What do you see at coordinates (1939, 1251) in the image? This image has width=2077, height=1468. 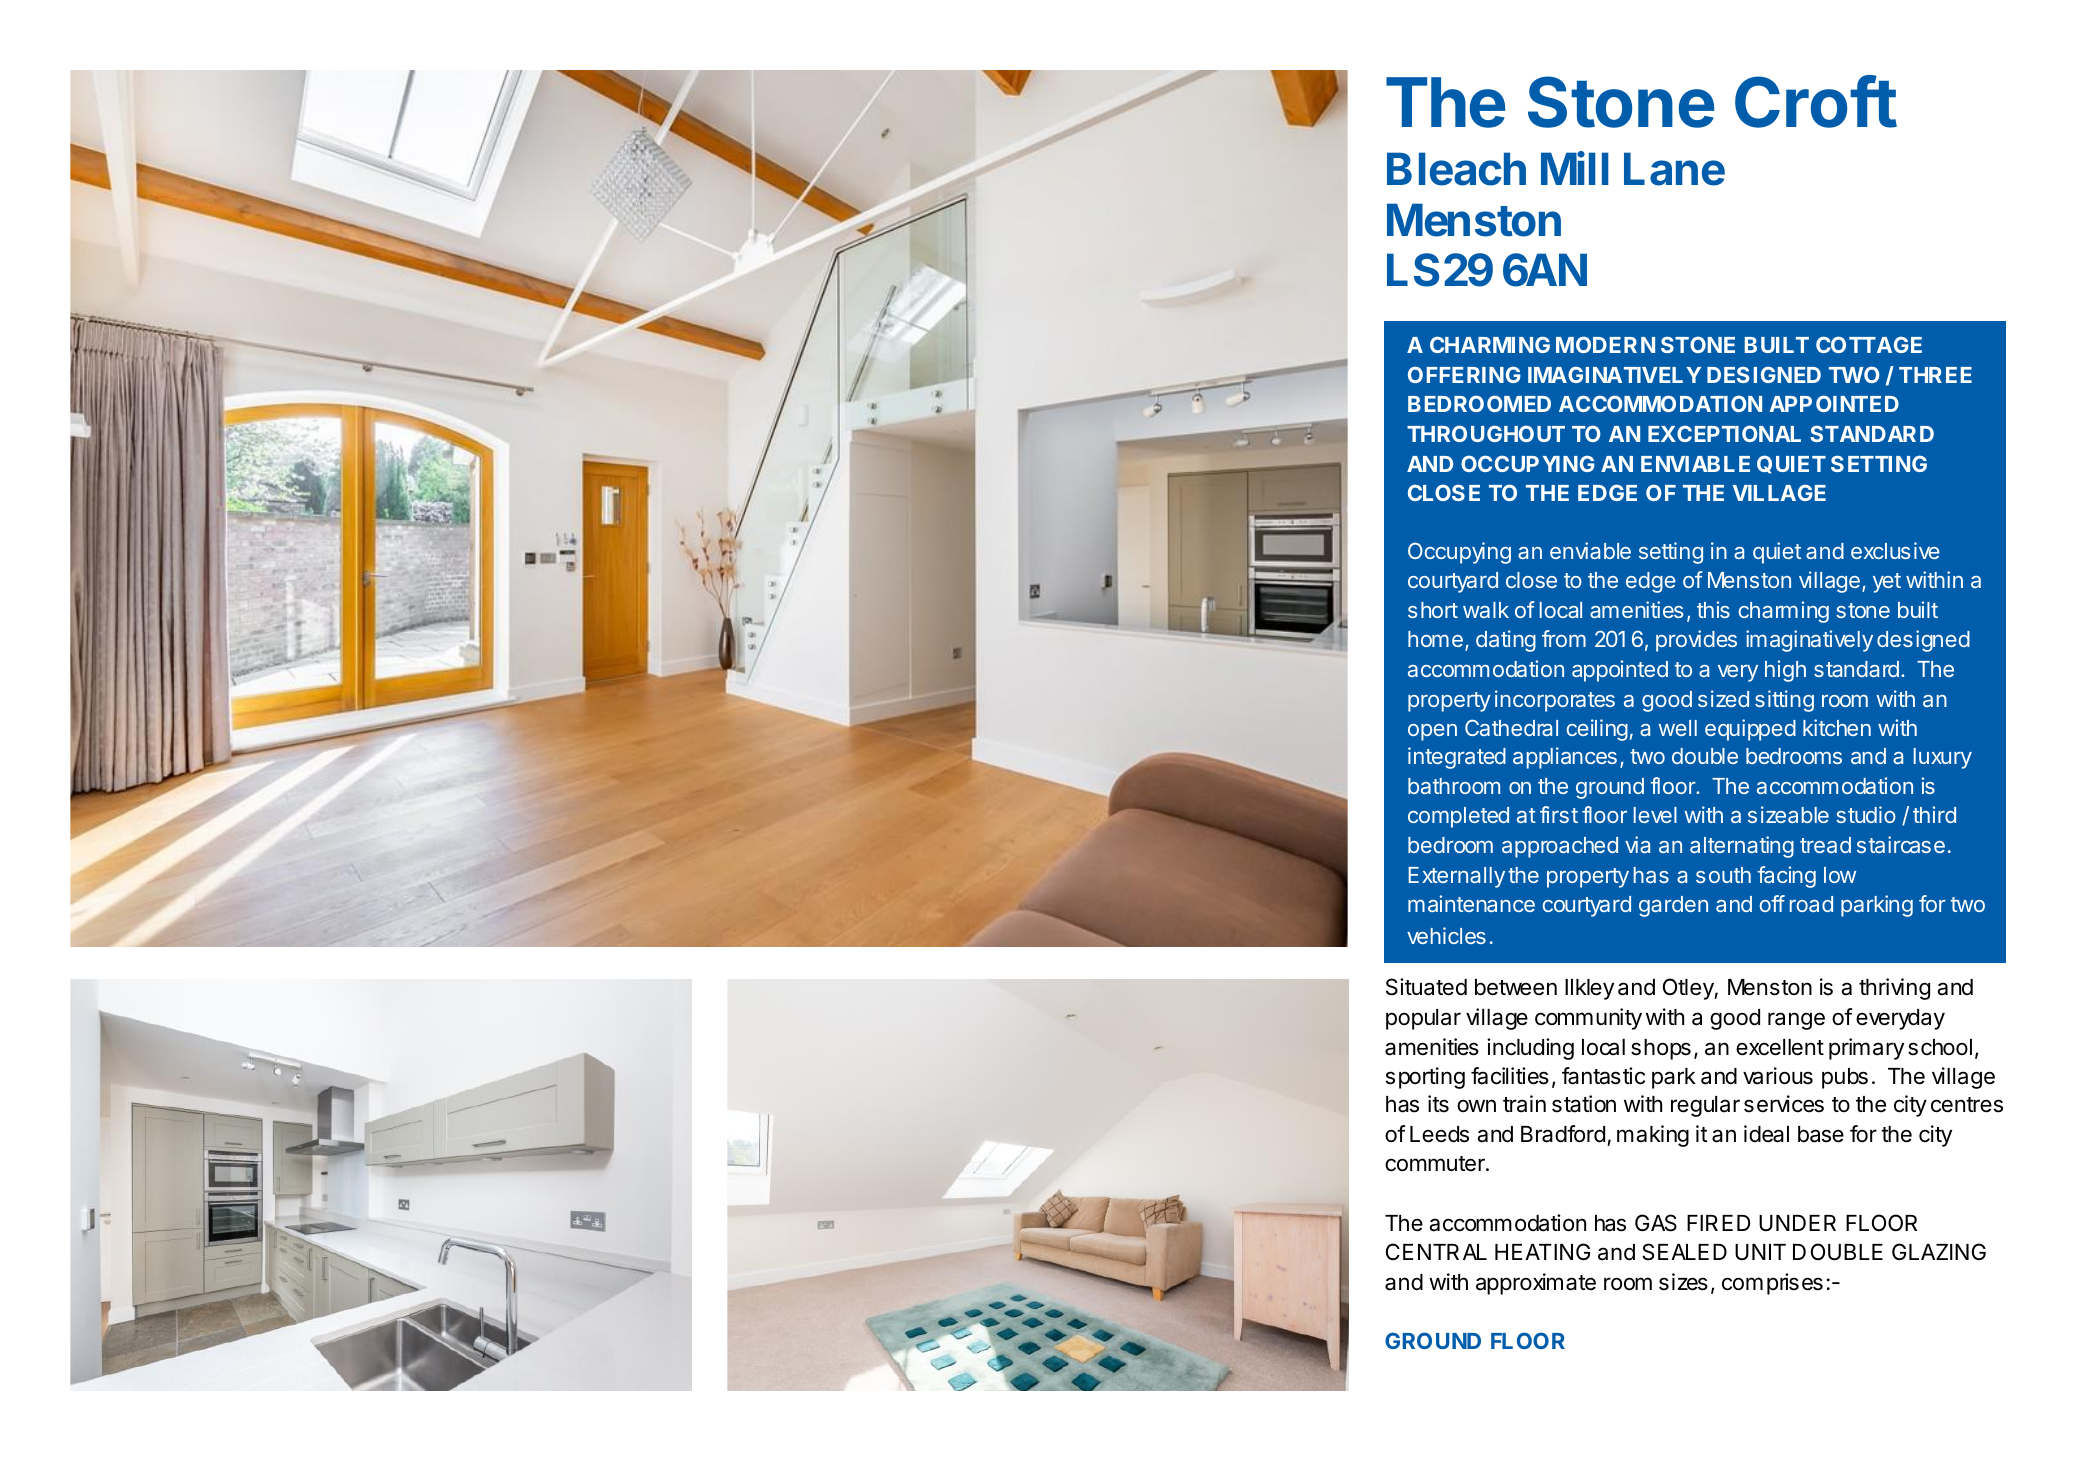 I see `GLAZING` at bounding box center [1939, 1251].
